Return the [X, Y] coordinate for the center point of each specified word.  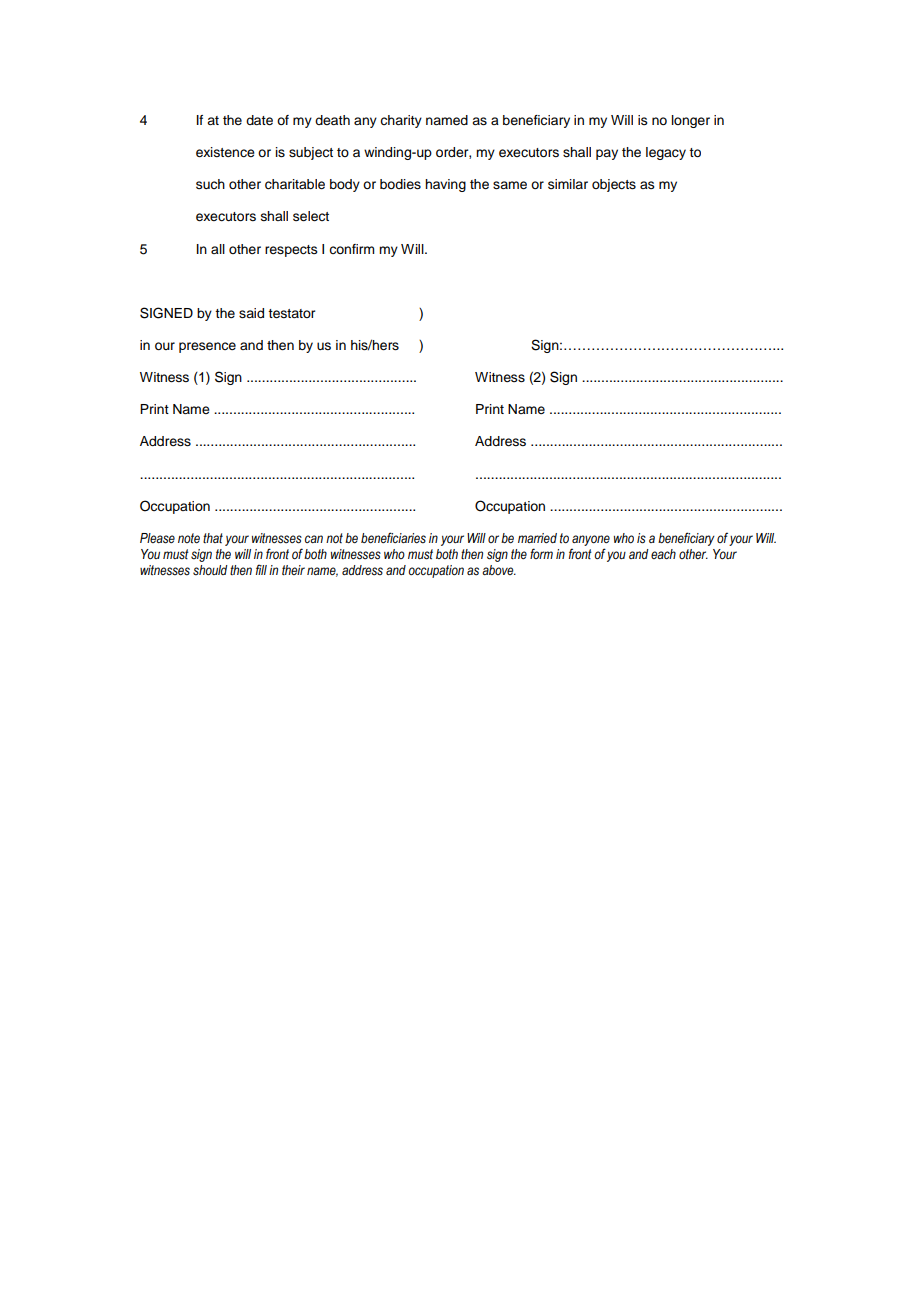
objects [614, 185]
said [251, 313]
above [499, 570]
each [663, 554]
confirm [351, 249]
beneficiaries [393, 538]
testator [291, 314]
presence [207, 347]
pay [607, 154]
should [210, 570]
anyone [591, 540]
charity [401, 121]
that [213, 538]
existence [225, 152]
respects [291, 251]
